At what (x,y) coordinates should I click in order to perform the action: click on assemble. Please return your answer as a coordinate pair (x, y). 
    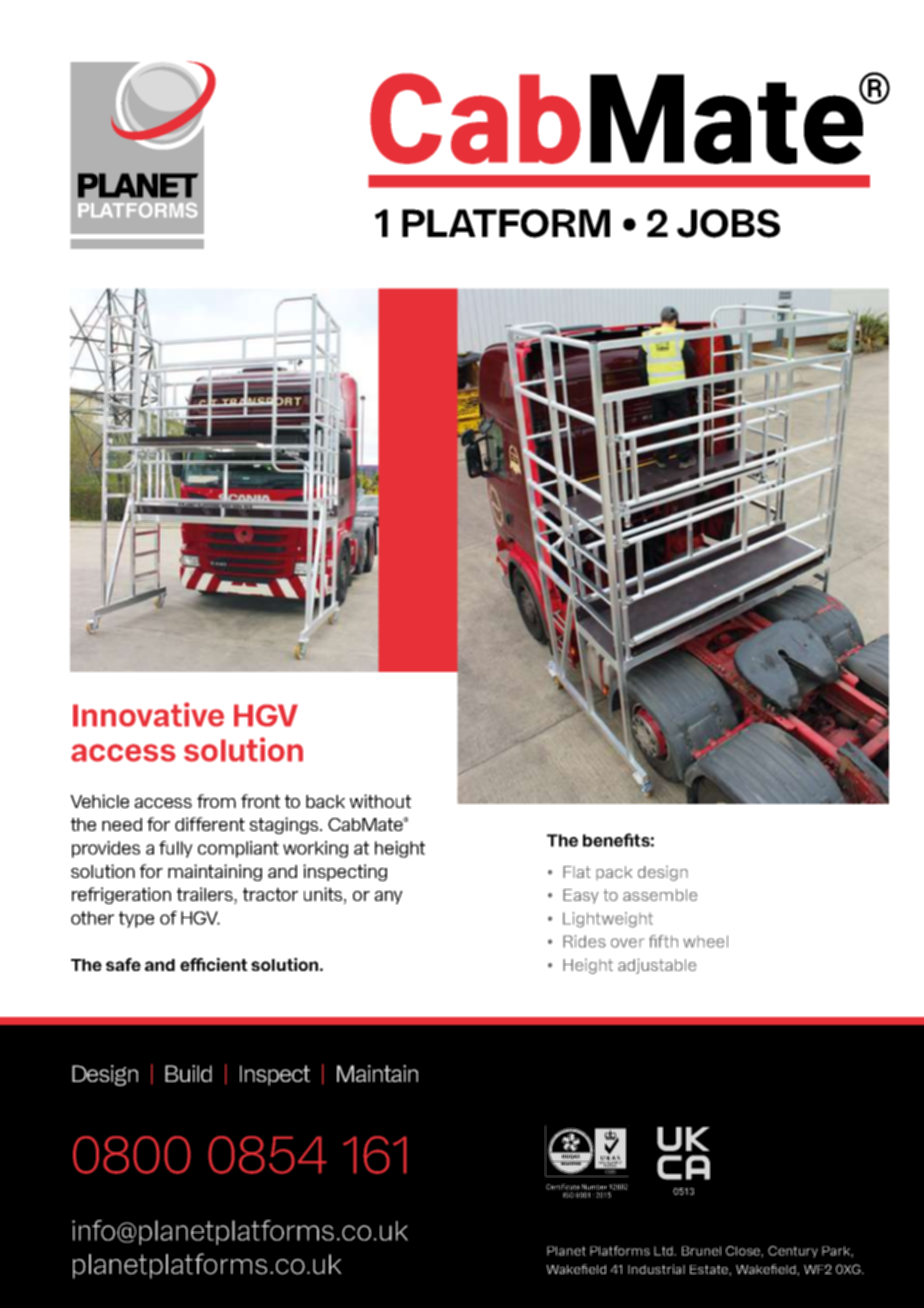
    Looking at the image, I should click on (660, 895).
